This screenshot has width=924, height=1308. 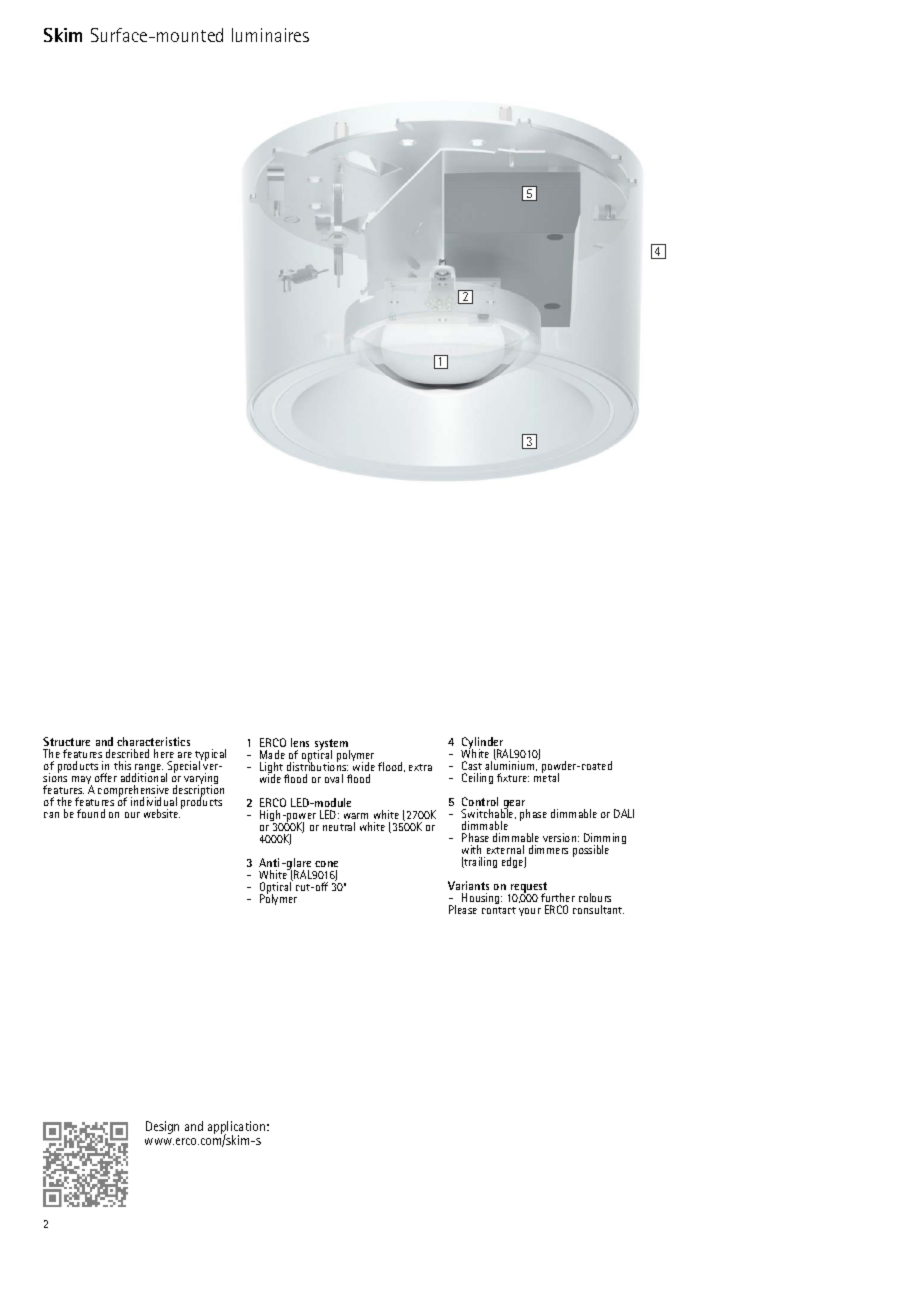 What do you see at coordinates (332, 746) in the screenshot?
I see `system` at bounding box center [332, 746].
